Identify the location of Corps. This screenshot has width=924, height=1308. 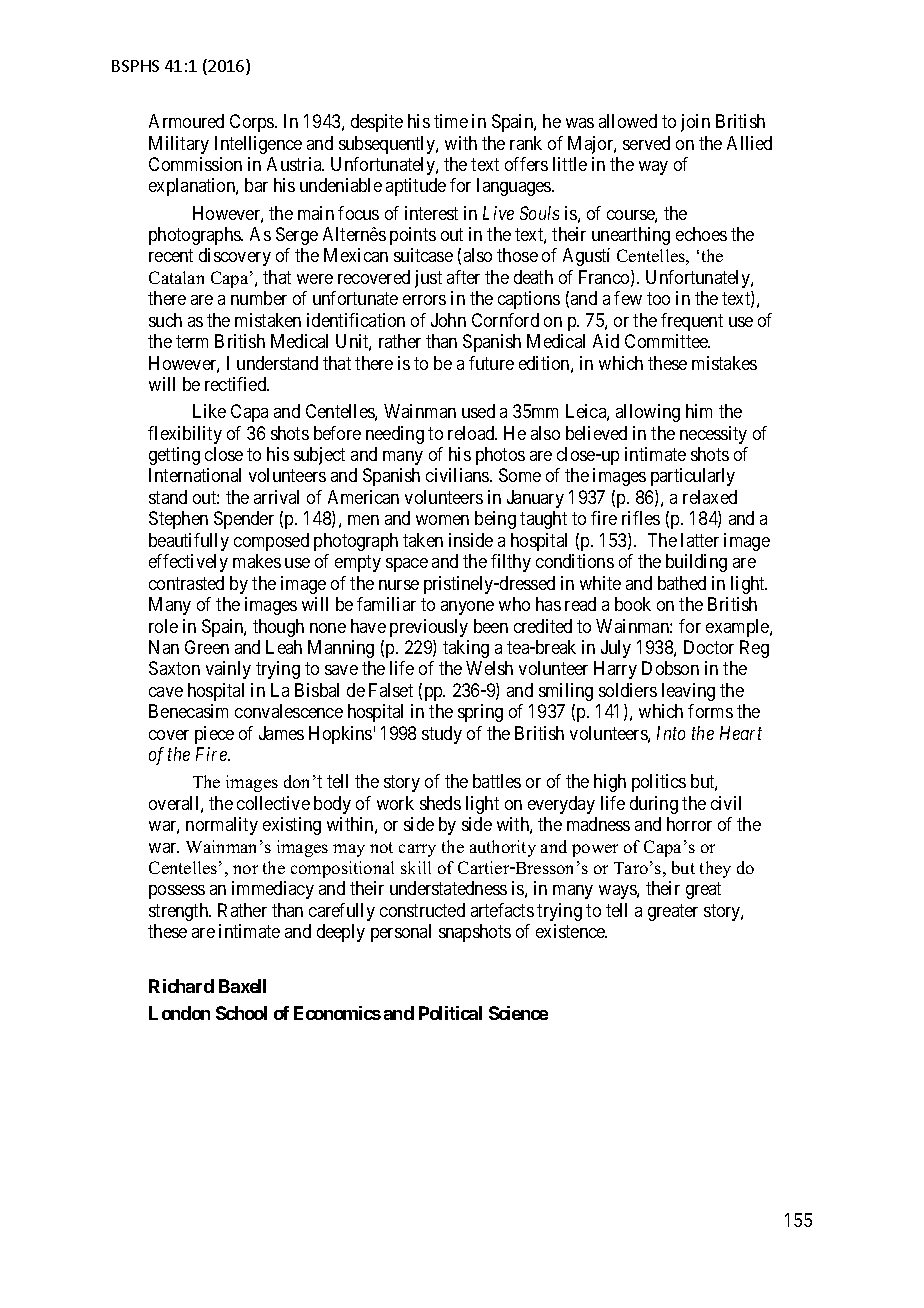
(253, 123).
